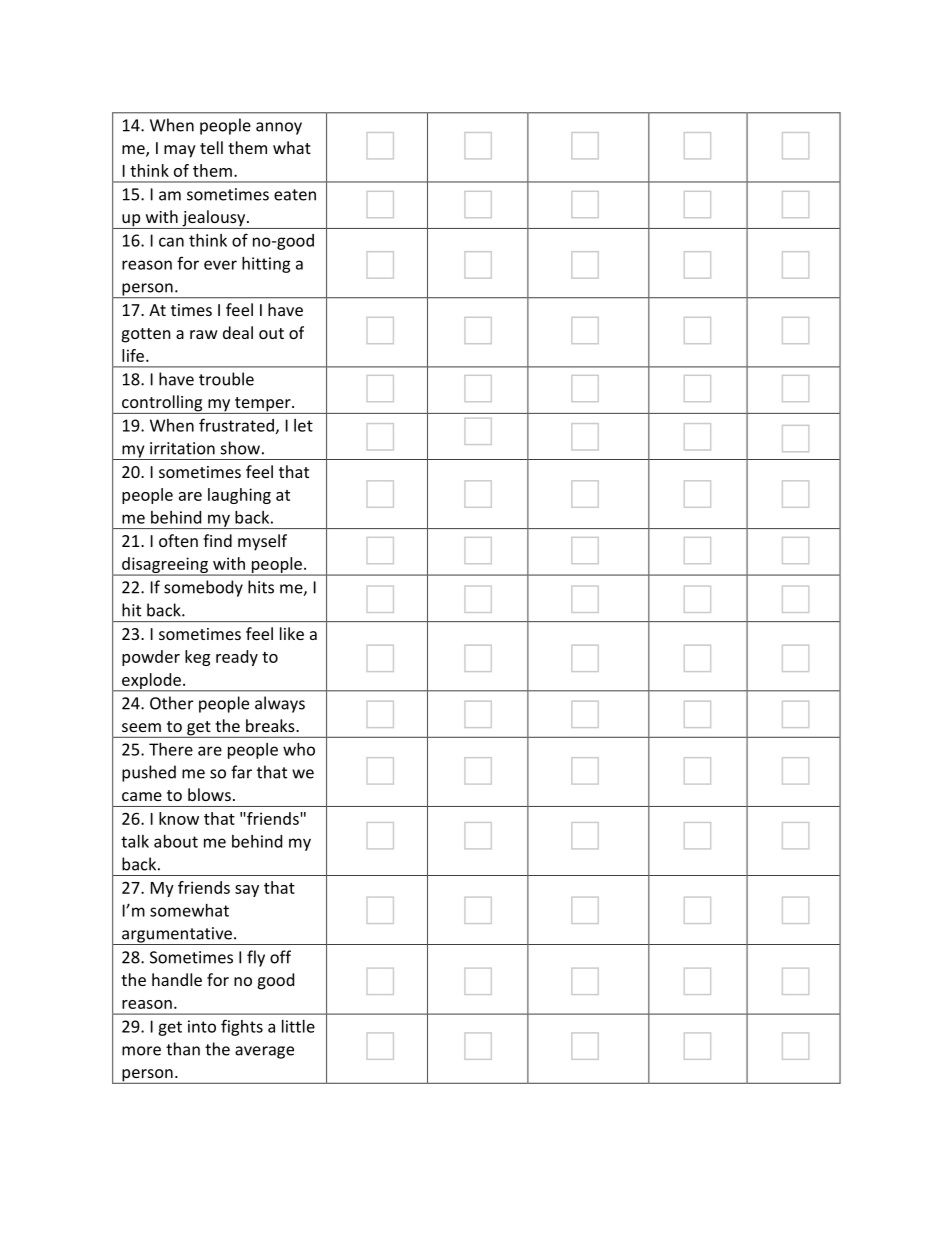 The image size is (952, 1233). I want to click on find, so click(217, 540).
